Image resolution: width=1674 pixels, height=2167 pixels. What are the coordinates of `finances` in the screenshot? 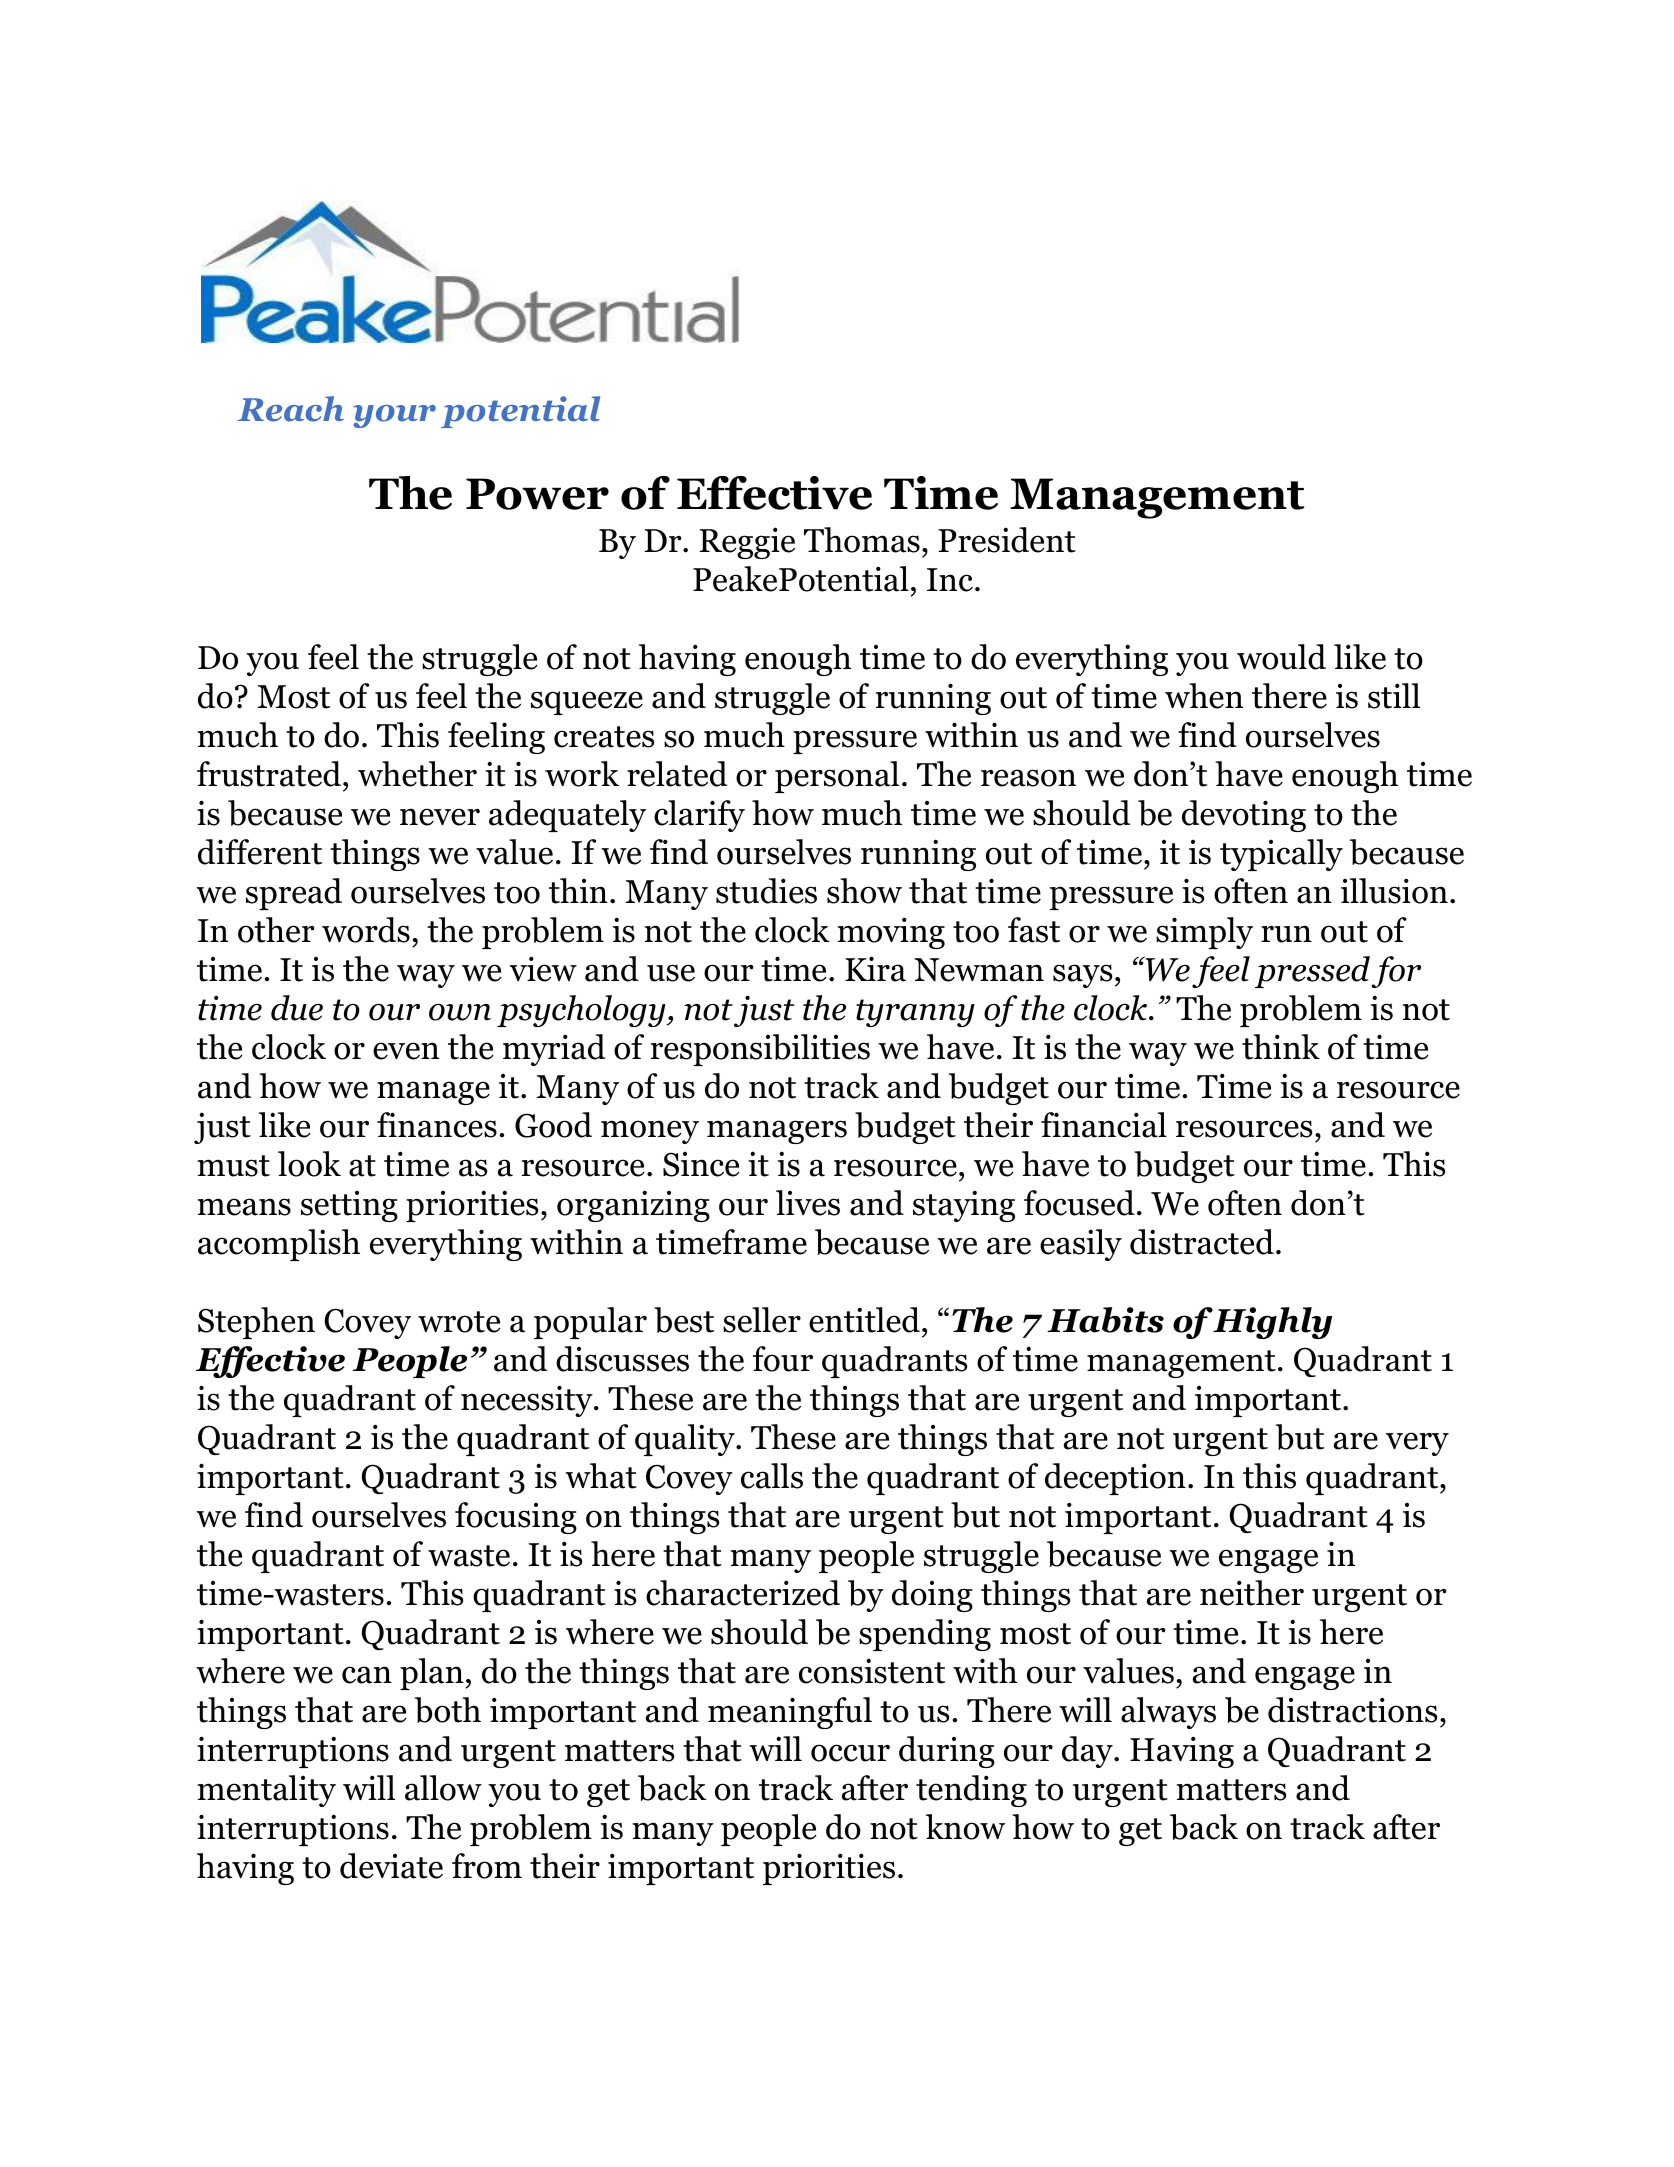 It's located at (437, 1125).
